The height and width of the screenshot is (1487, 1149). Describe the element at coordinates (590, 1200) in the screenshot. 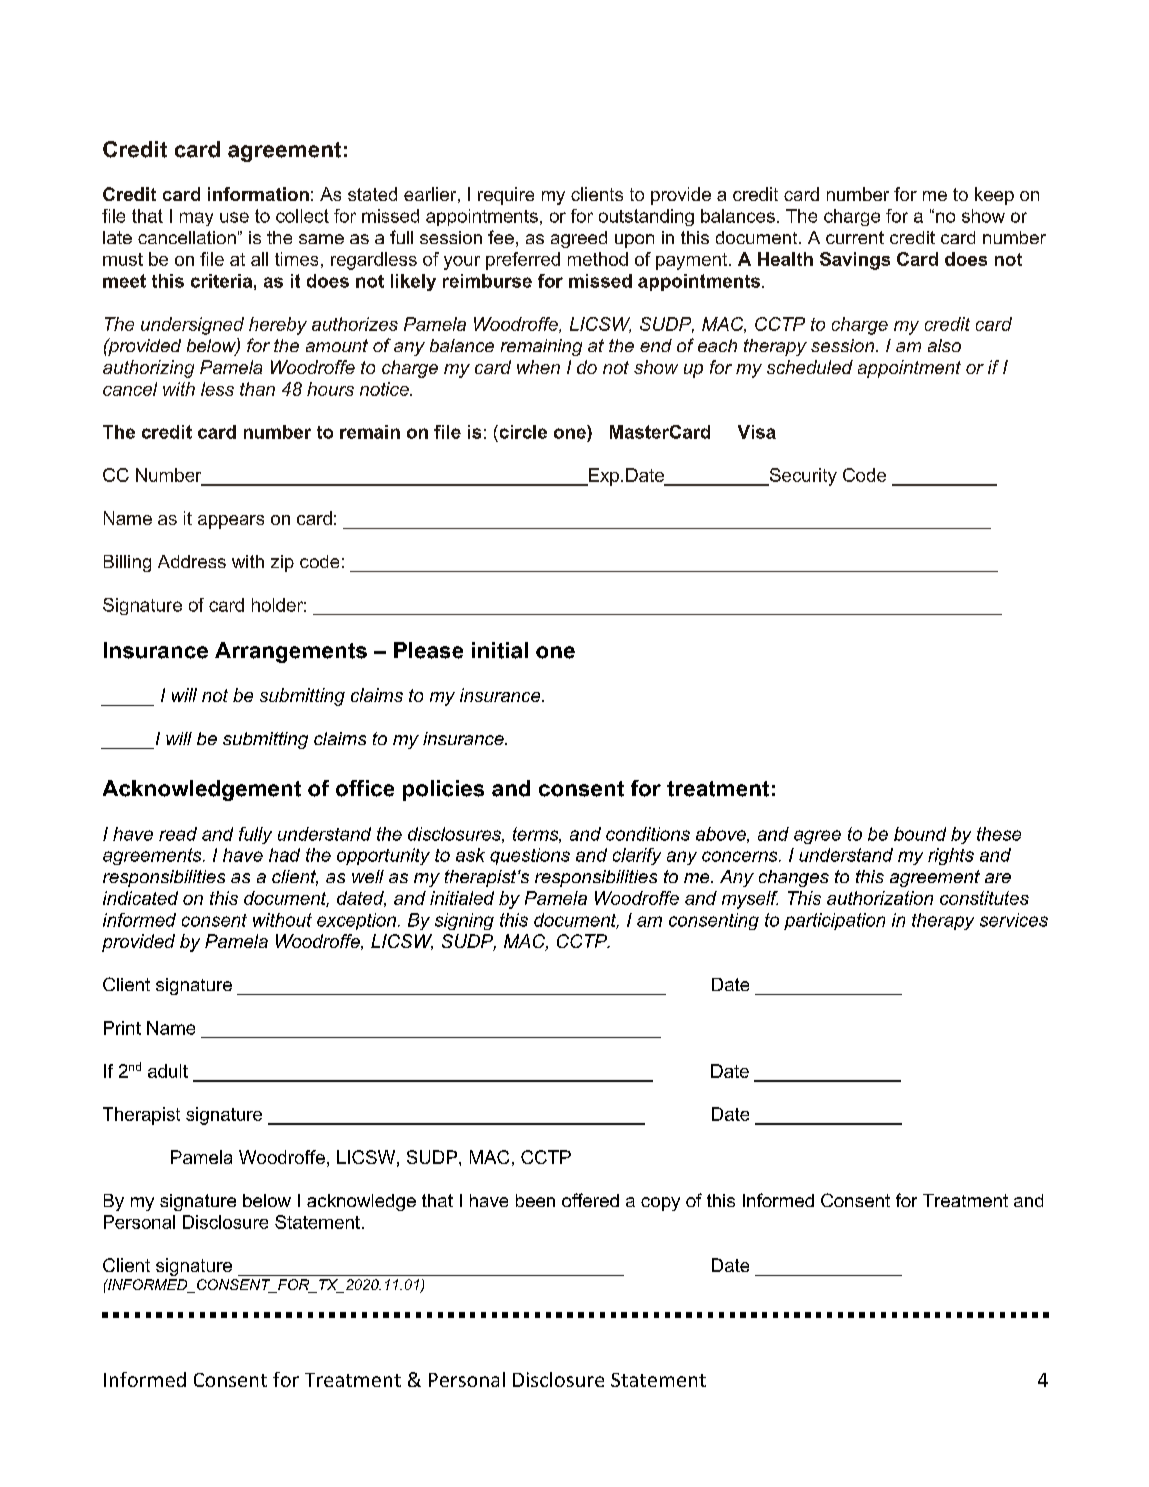

I see `offered` at that location.
